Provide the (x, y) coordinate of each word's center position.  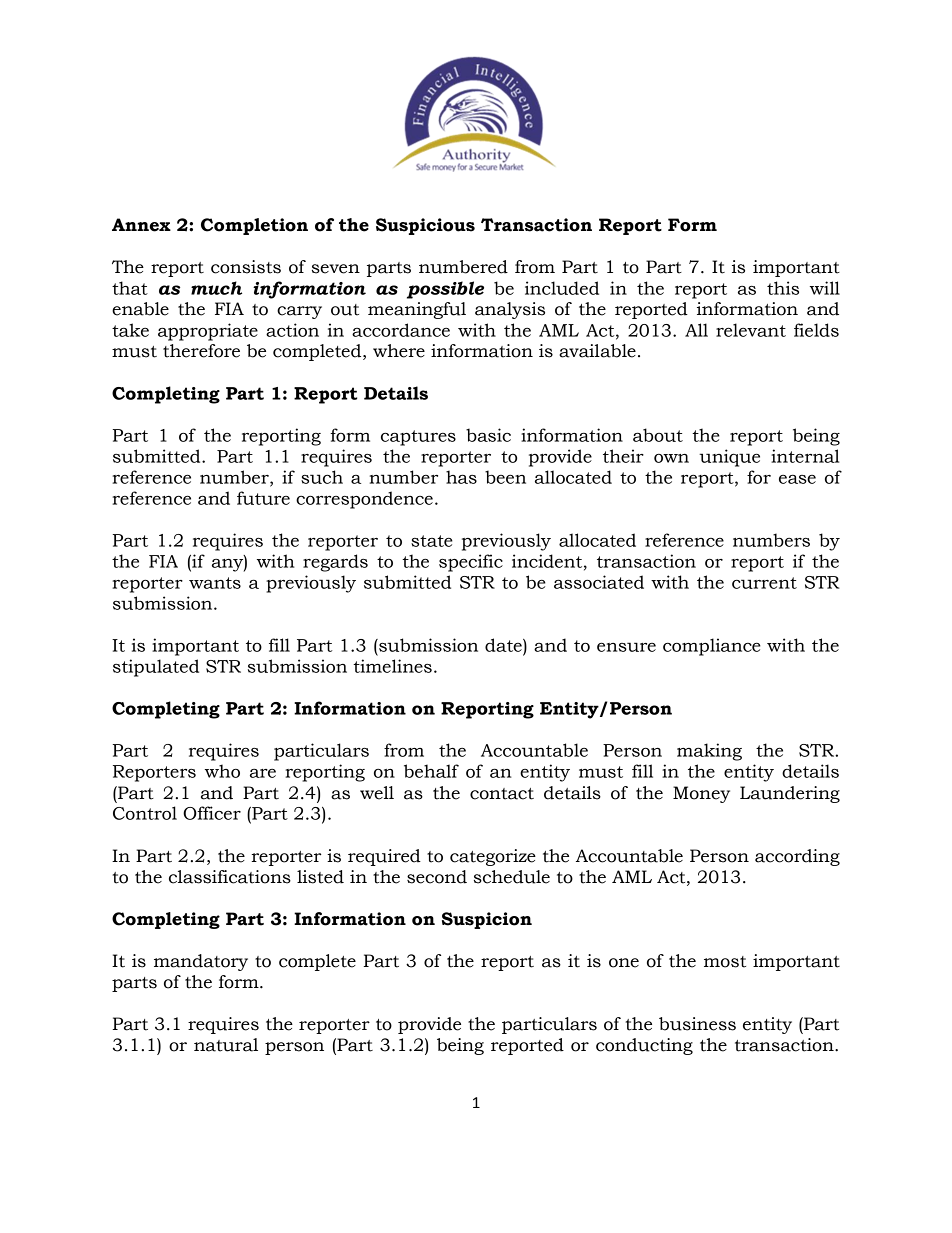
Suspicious (425, 226)
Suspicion (487, 920)
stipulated (156, 668)
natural (226, 1045)
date (504, 645)
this (783, 288)
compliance (712, 647)
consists (246, 267)
